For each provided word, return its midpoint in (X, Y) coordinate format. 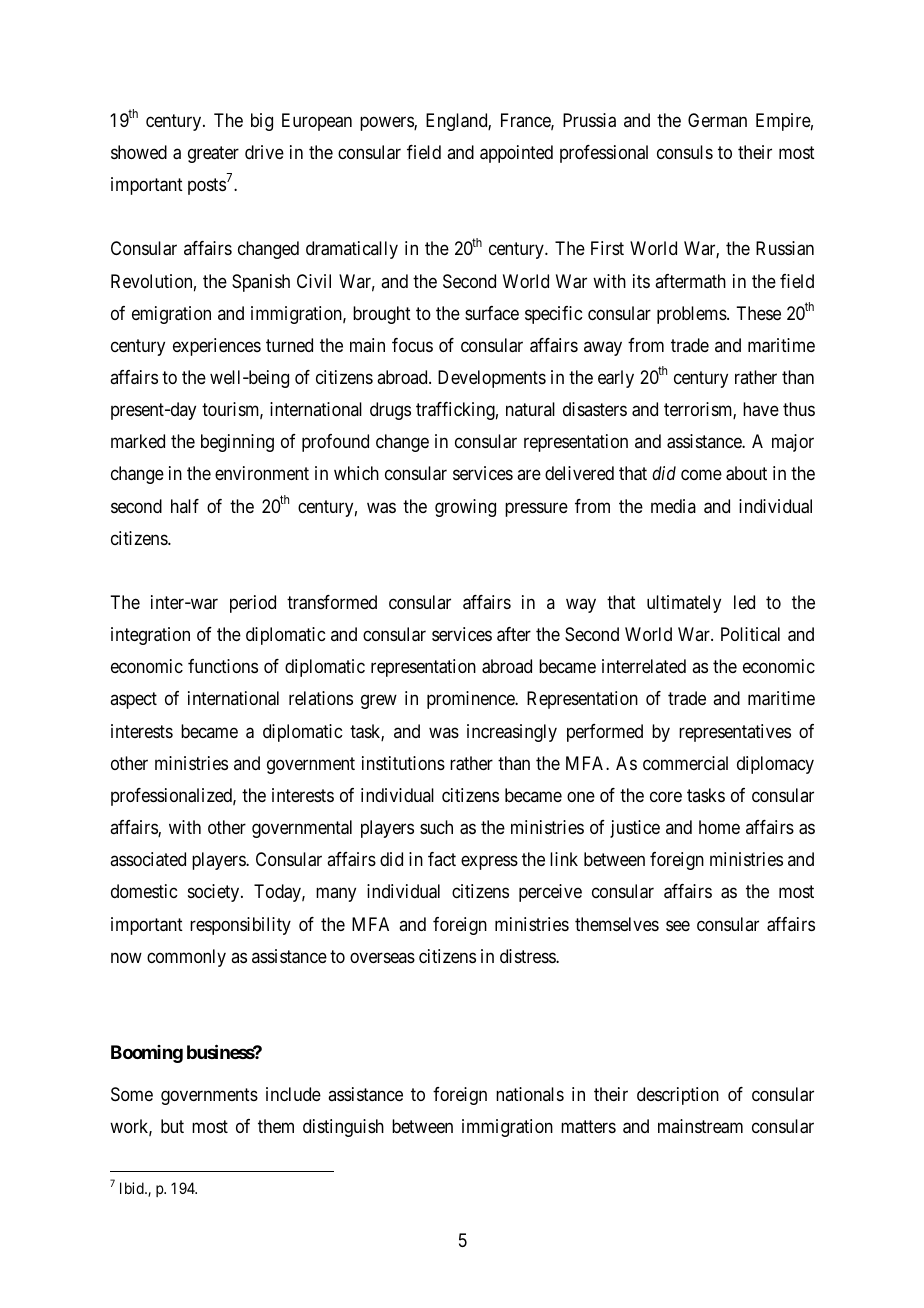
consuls (685, 152)
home (719, 827)
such (436, 827)
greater (213, 154)
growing (465, 508)
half (185, 506)
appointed (516, 154)
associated (148, 859)
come (701, 475)
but (172, 1126)
